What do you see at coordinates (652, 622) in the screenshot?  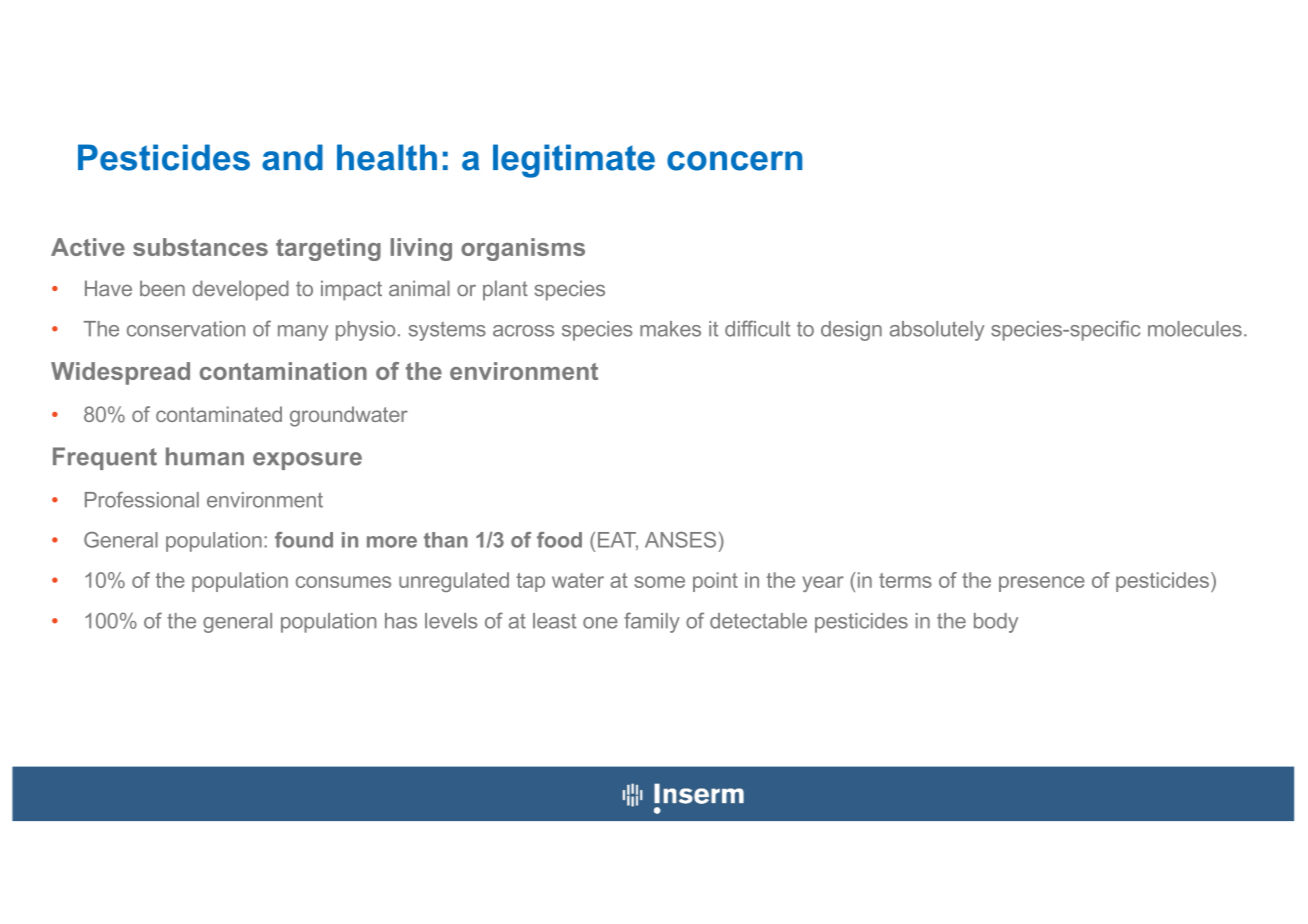 I see `family` at bounding box center [652, 622].
